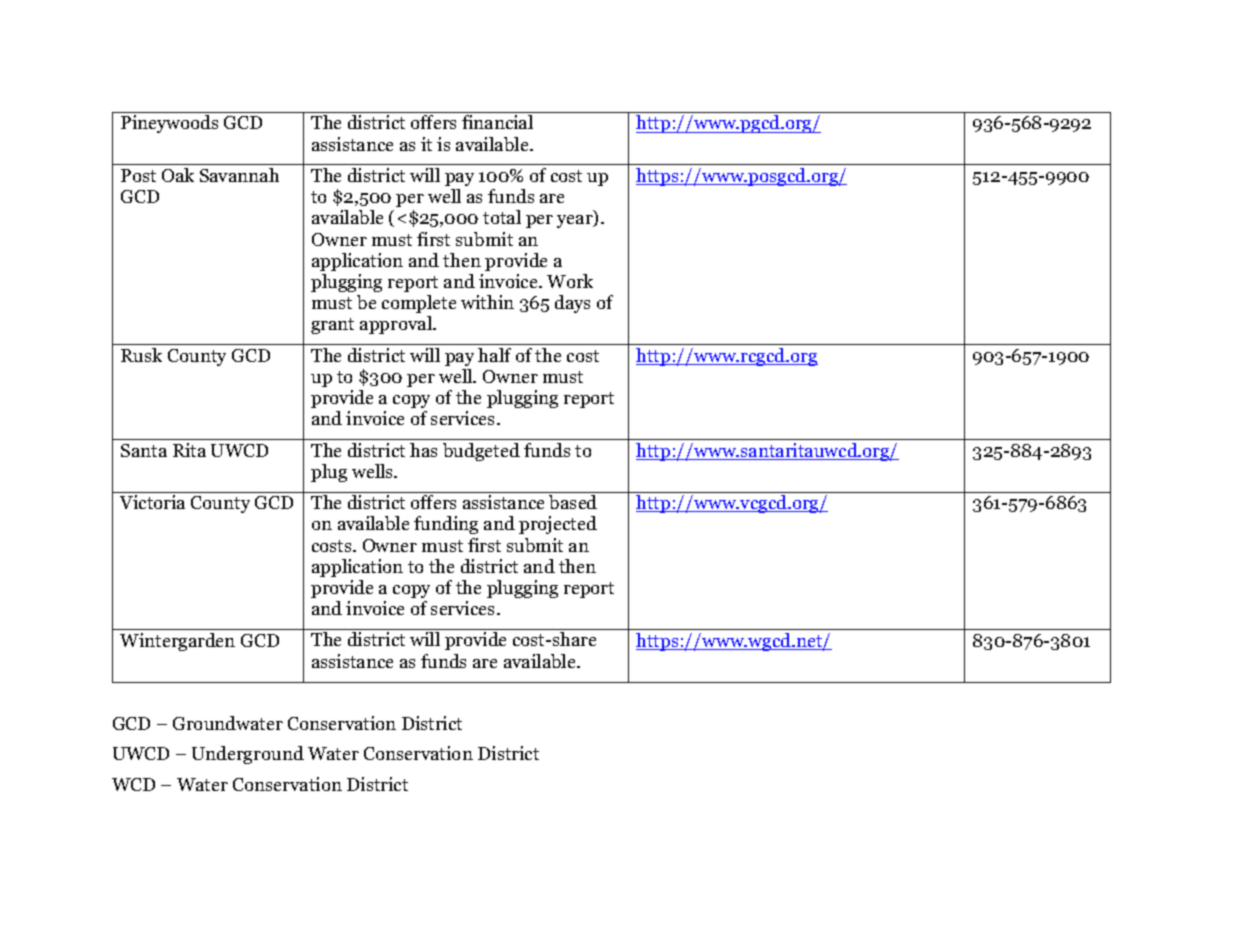 The height and width of the screenshot is (952, 1233). I want to click on Underground, so click(248, 755).
